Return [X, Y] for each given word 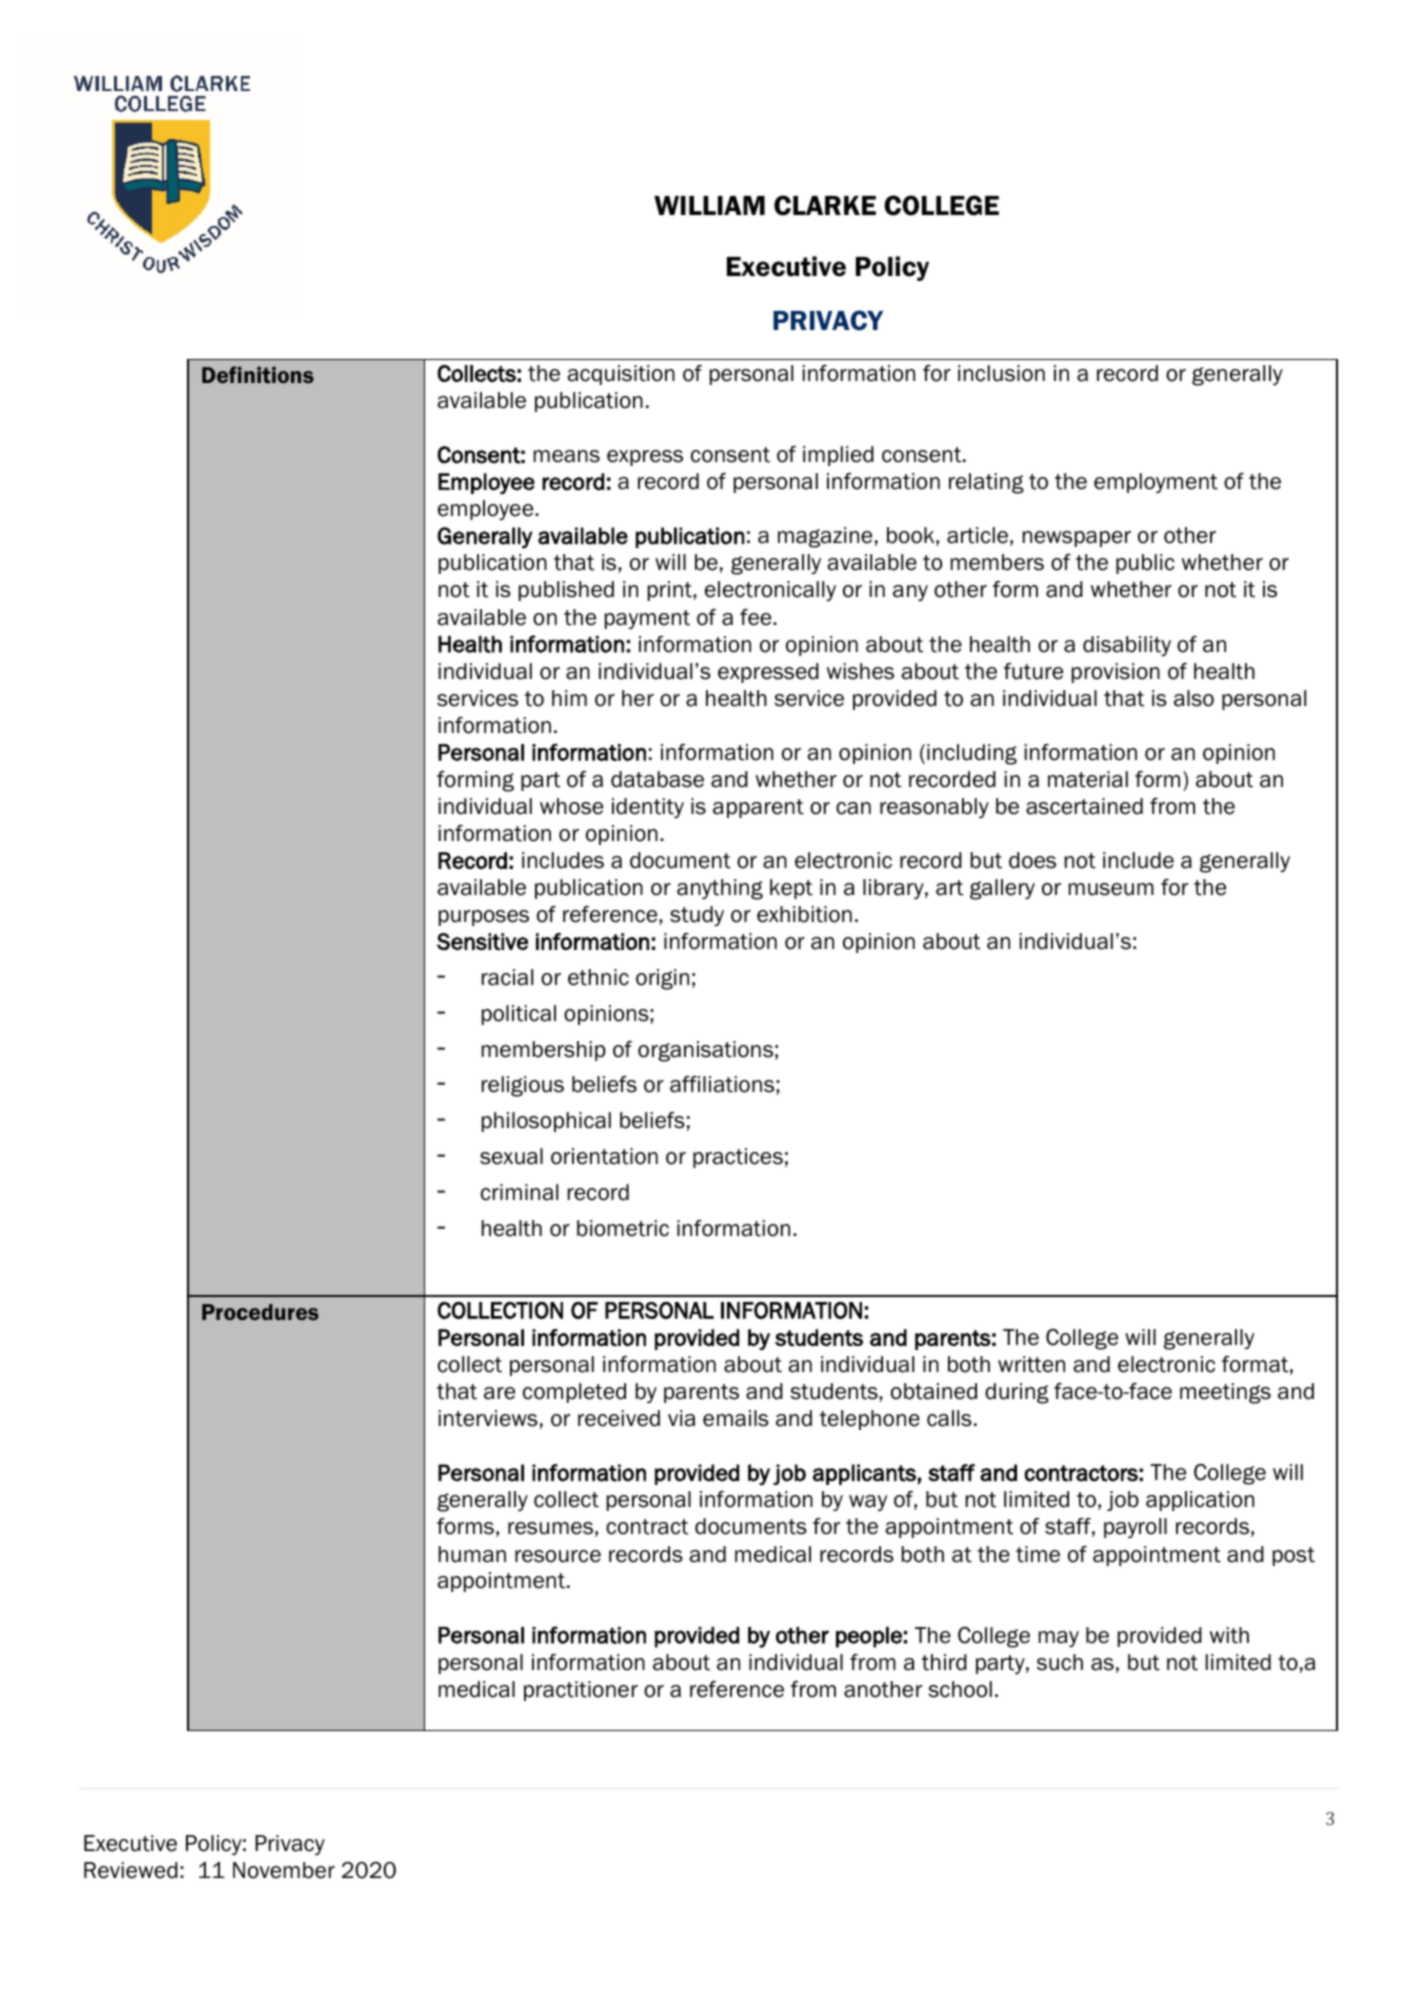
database [657, 779]
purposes [484, 918]
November [284, 1870]
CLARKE [825, 205]
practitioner [581, 1691]
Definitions [258, 374]
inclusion [1001, 373]
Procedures [260, 1312]
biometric [623, 1228]
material [1088, 779]
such [1060, 1662]
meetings [1225, 1393]
